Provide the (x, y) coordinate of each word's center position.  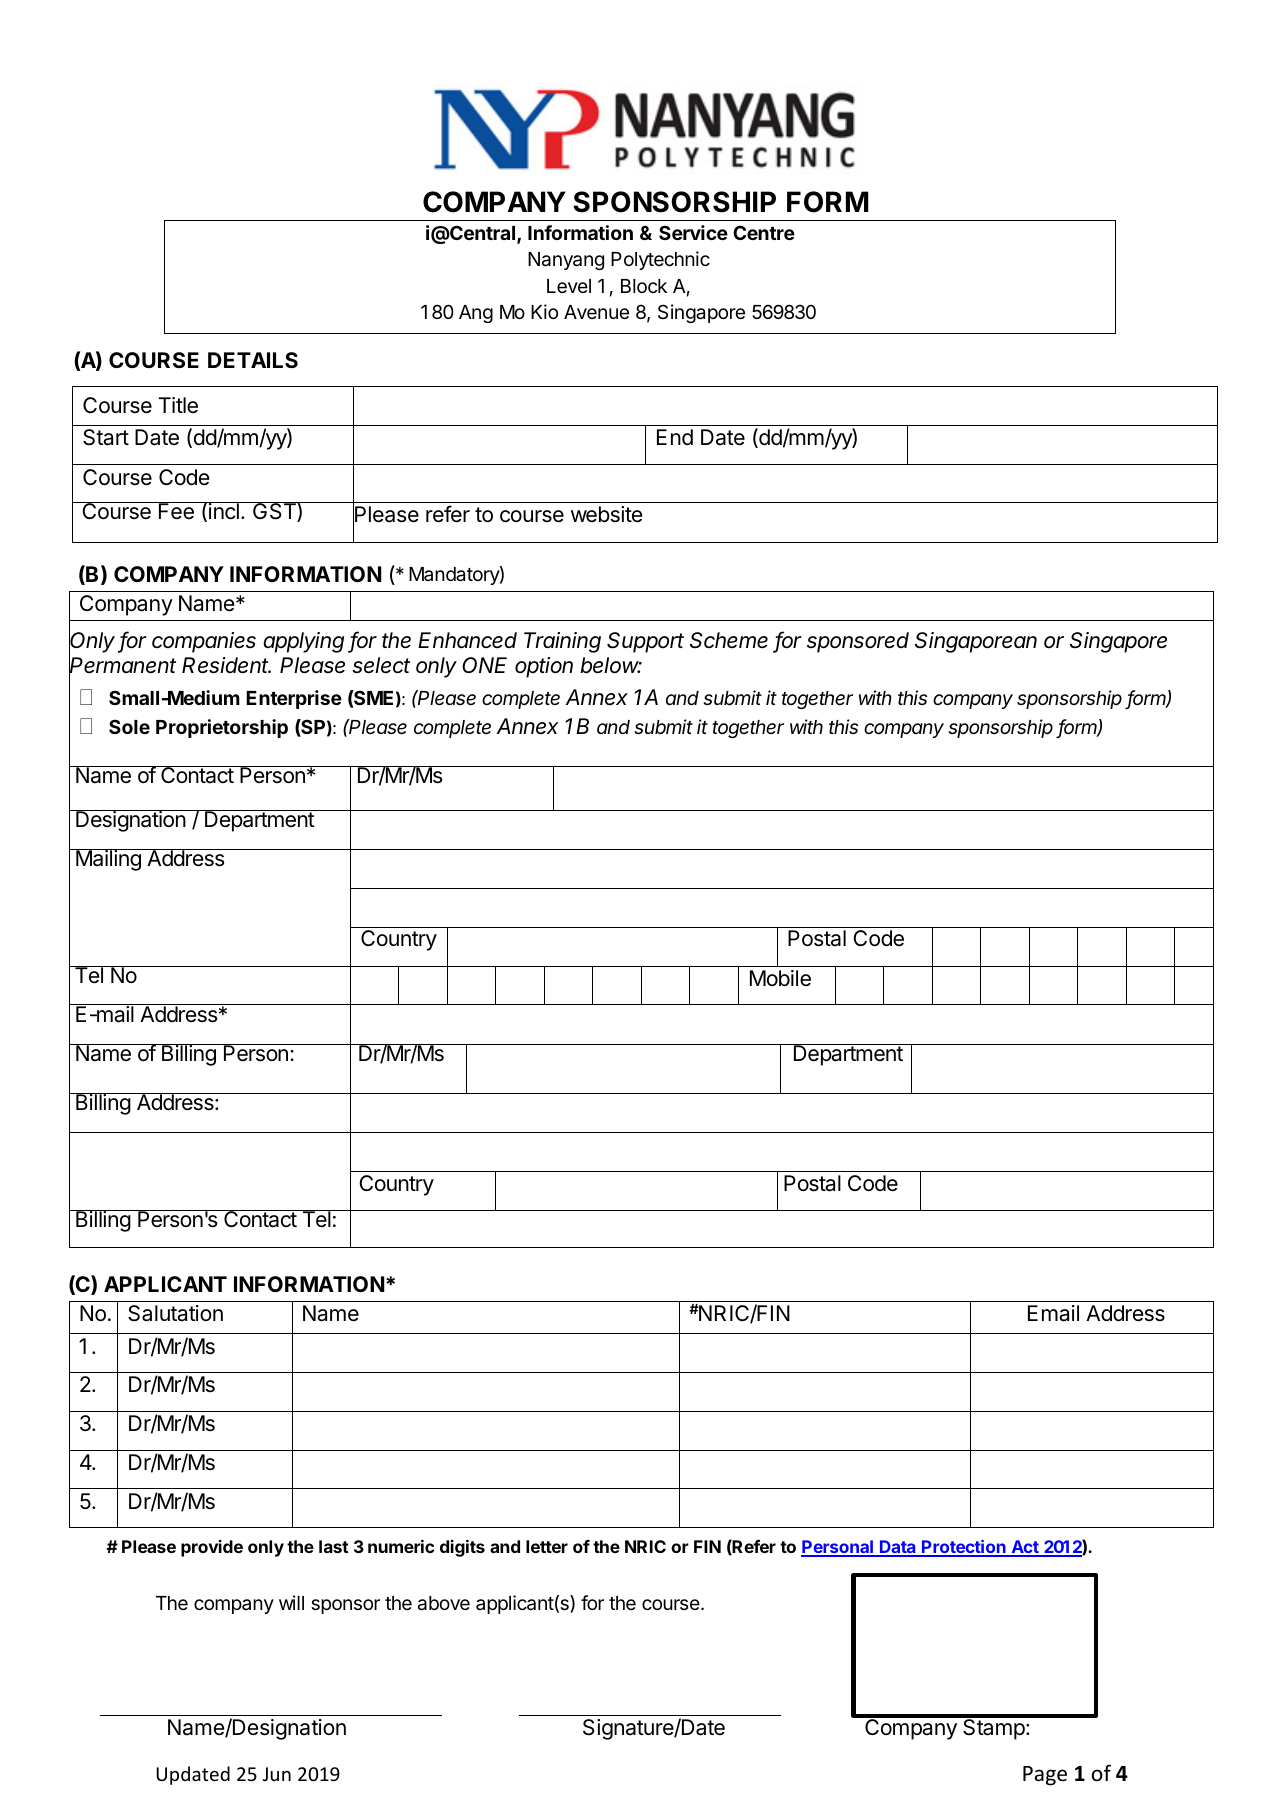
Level (569, 286)
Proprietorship (222, 728)
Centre (764, 232)
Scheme (729, 640)
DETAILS (253, 360)
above (444, 1603)
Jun (277, 1774)
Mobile (780, 978)
